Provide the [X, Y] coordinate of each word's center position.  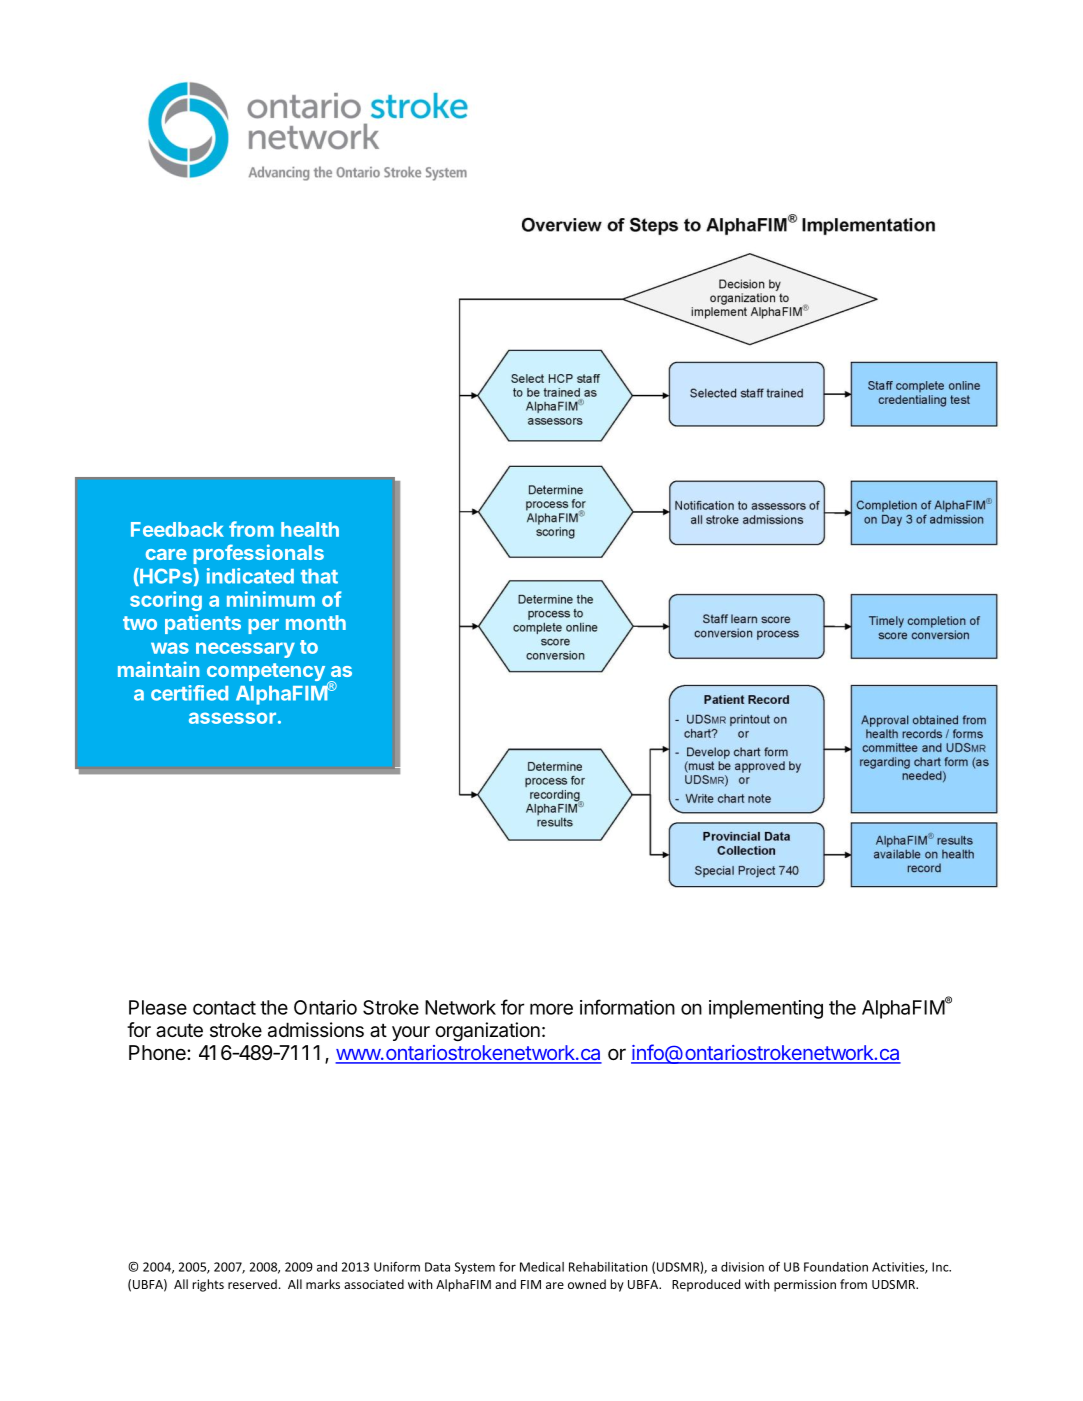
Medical [542, 1267]
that [319, 576]
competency [266, 672]
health [310, 529]
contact [224, 1008]
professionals [258, 554]
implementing [766, 1009]
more [551, 1009]
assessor [232, 718]
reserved [252, 1284]
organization [487, 1031]
